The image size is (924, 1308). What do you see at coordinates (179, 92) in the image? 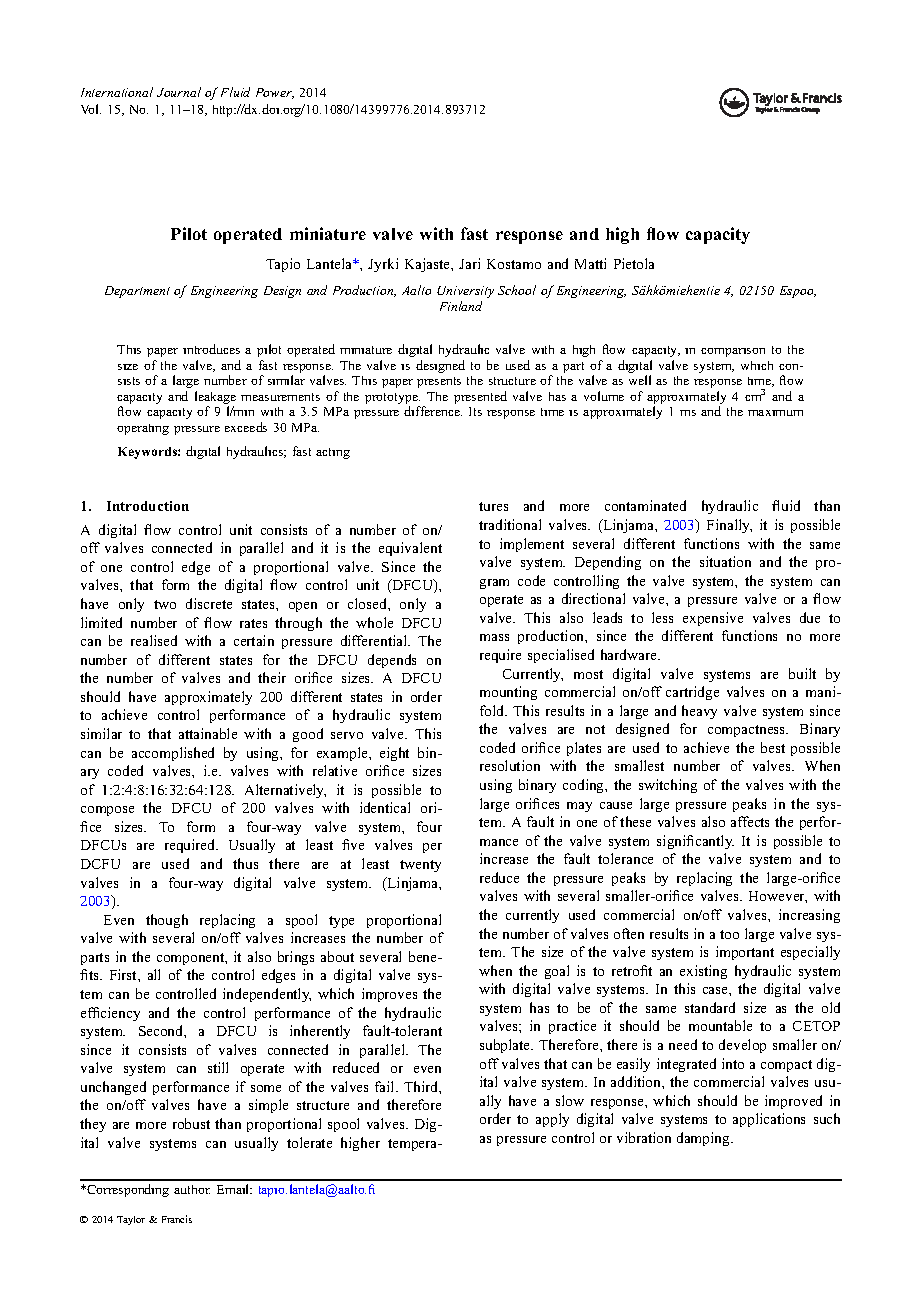
I see `Journal` at bounding box center [179, 92].
